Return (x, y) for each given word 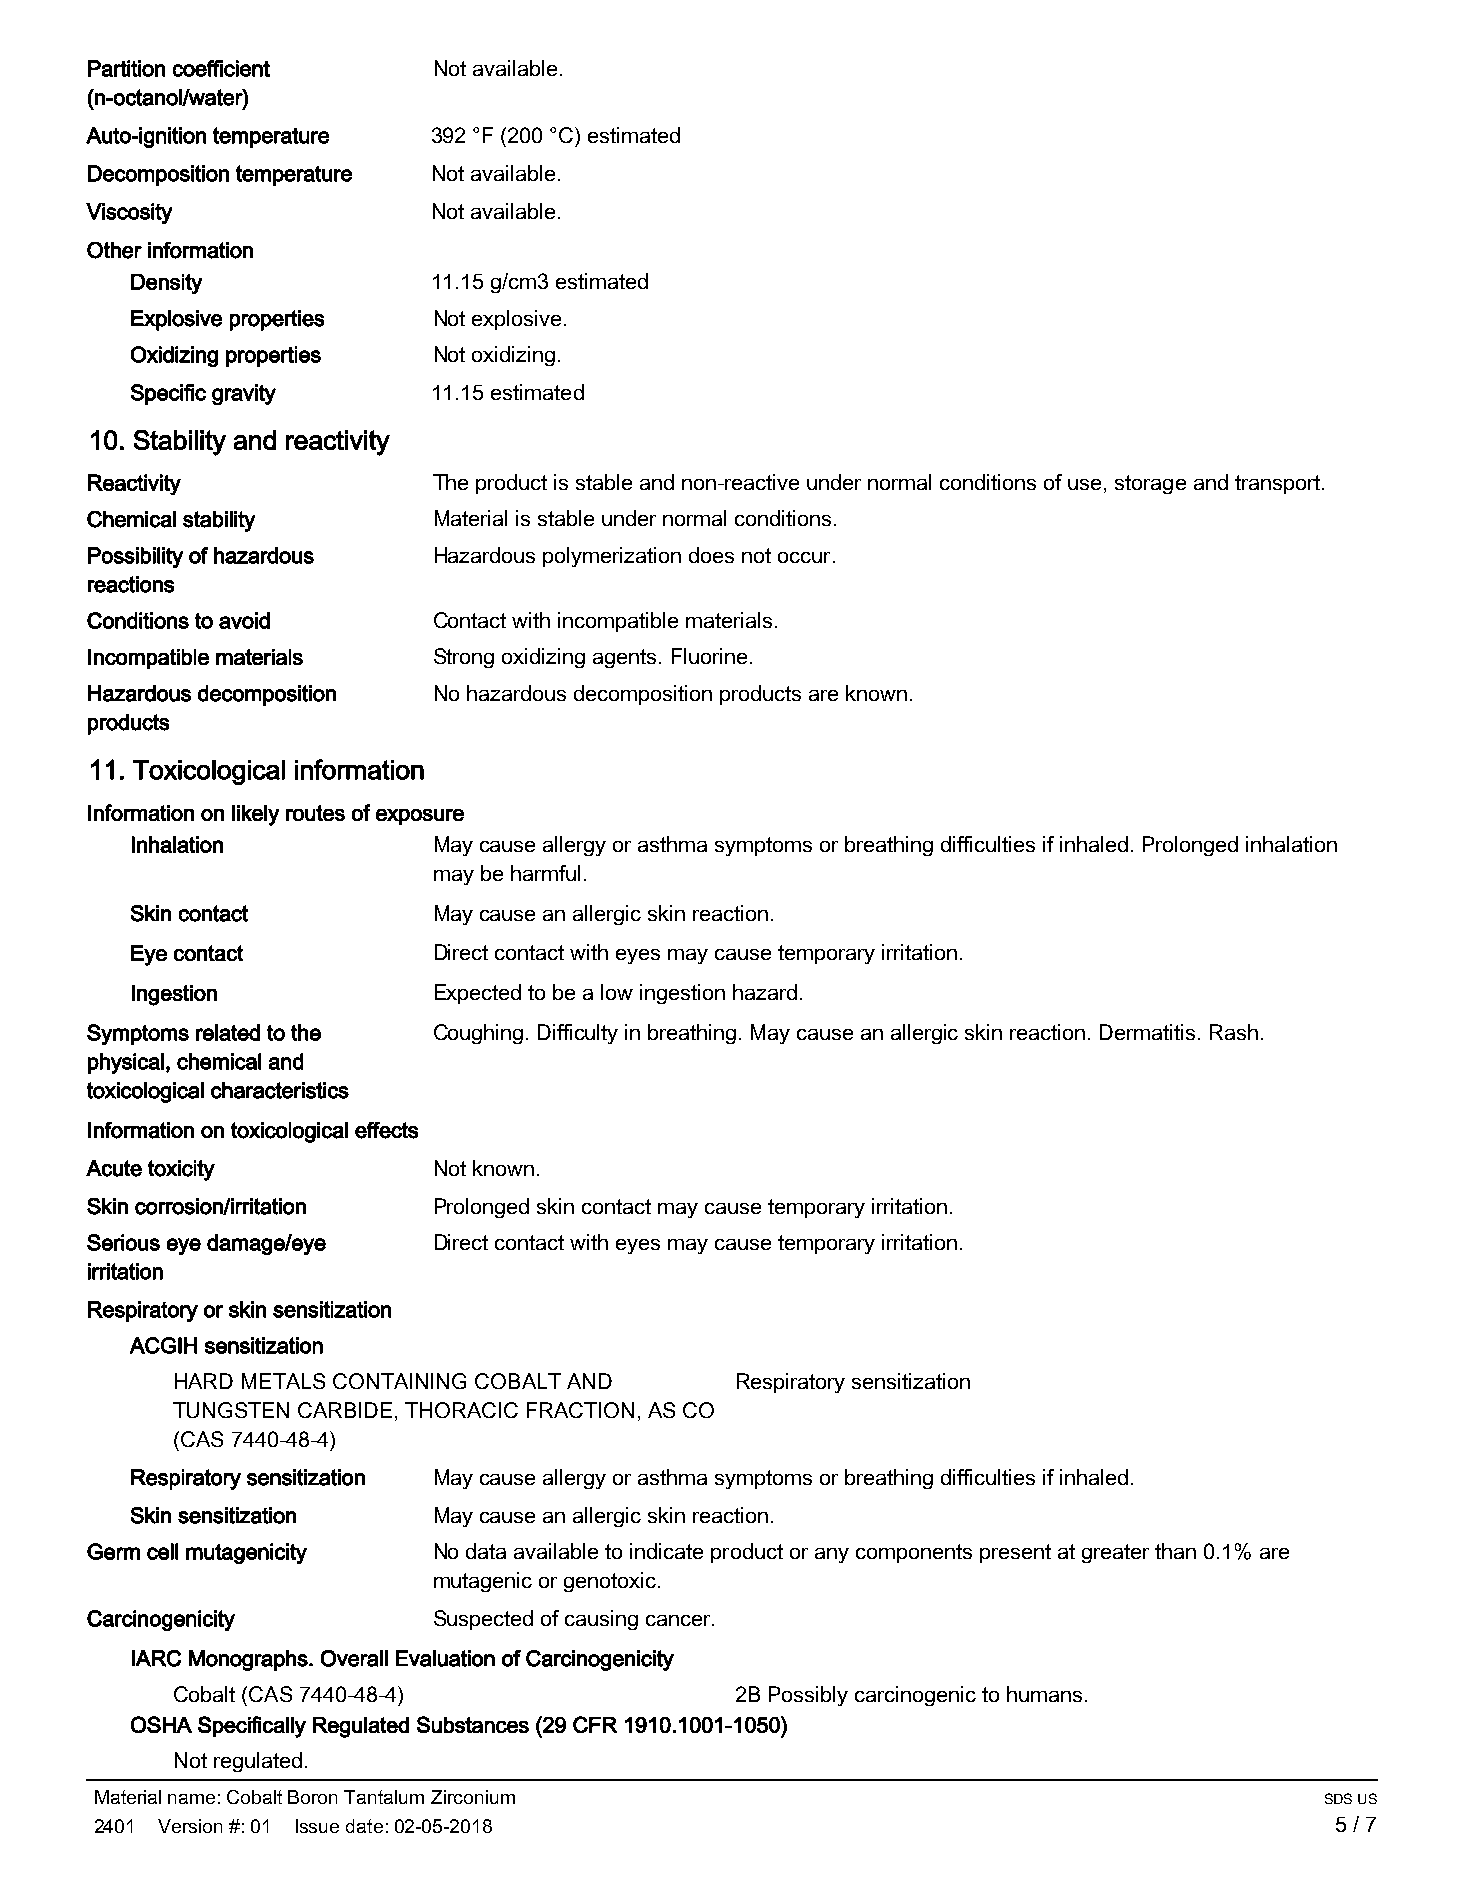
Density (166, 284)
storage (1150, 484)
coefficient (221, 68)
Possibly (808, 1696)
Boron (312, 1797)
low (617, 992)
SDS (1338, 1798)
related (228, 1032)
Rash (1234, 1032)
